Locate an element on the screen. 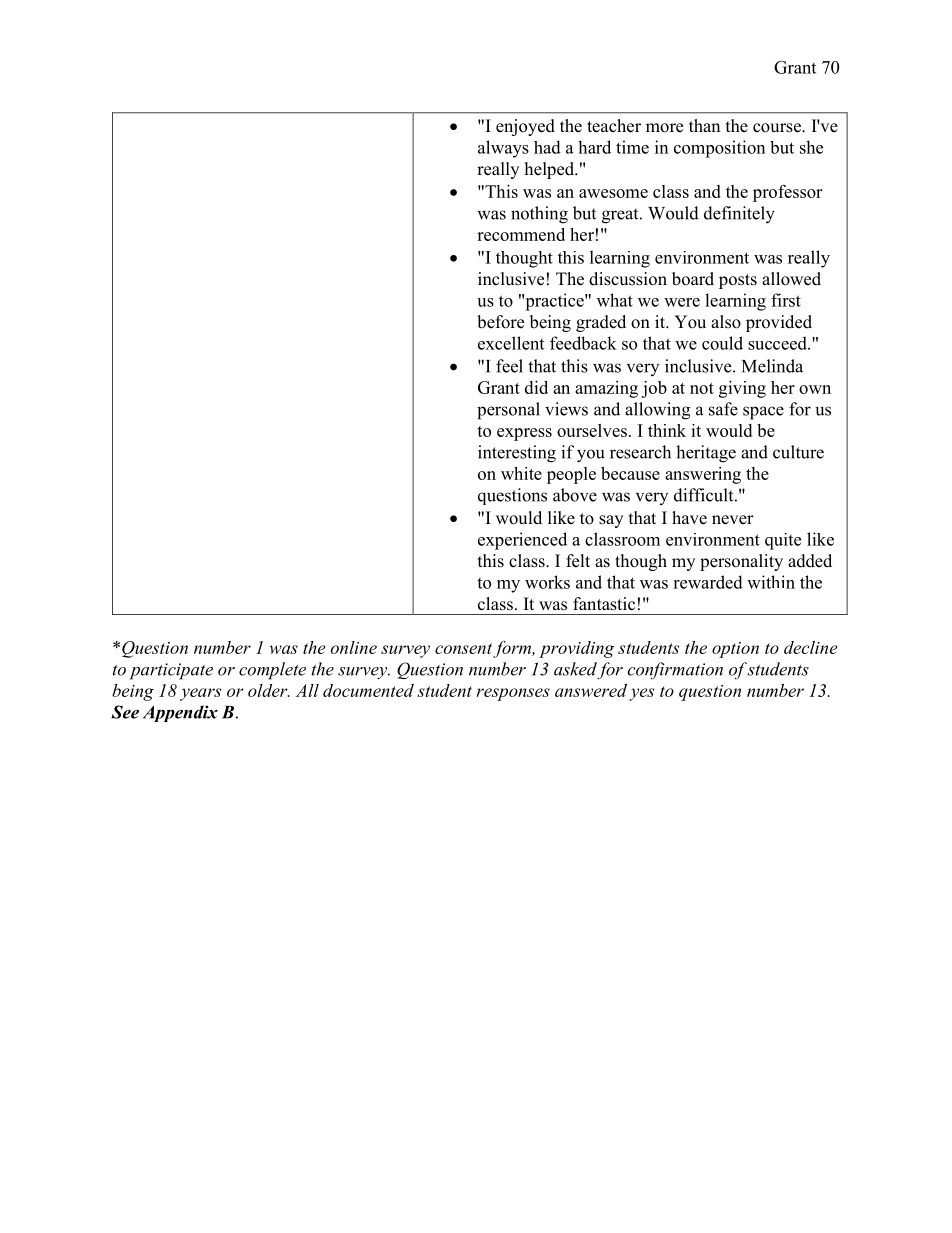  posts is located at coordinates (738, 281).
